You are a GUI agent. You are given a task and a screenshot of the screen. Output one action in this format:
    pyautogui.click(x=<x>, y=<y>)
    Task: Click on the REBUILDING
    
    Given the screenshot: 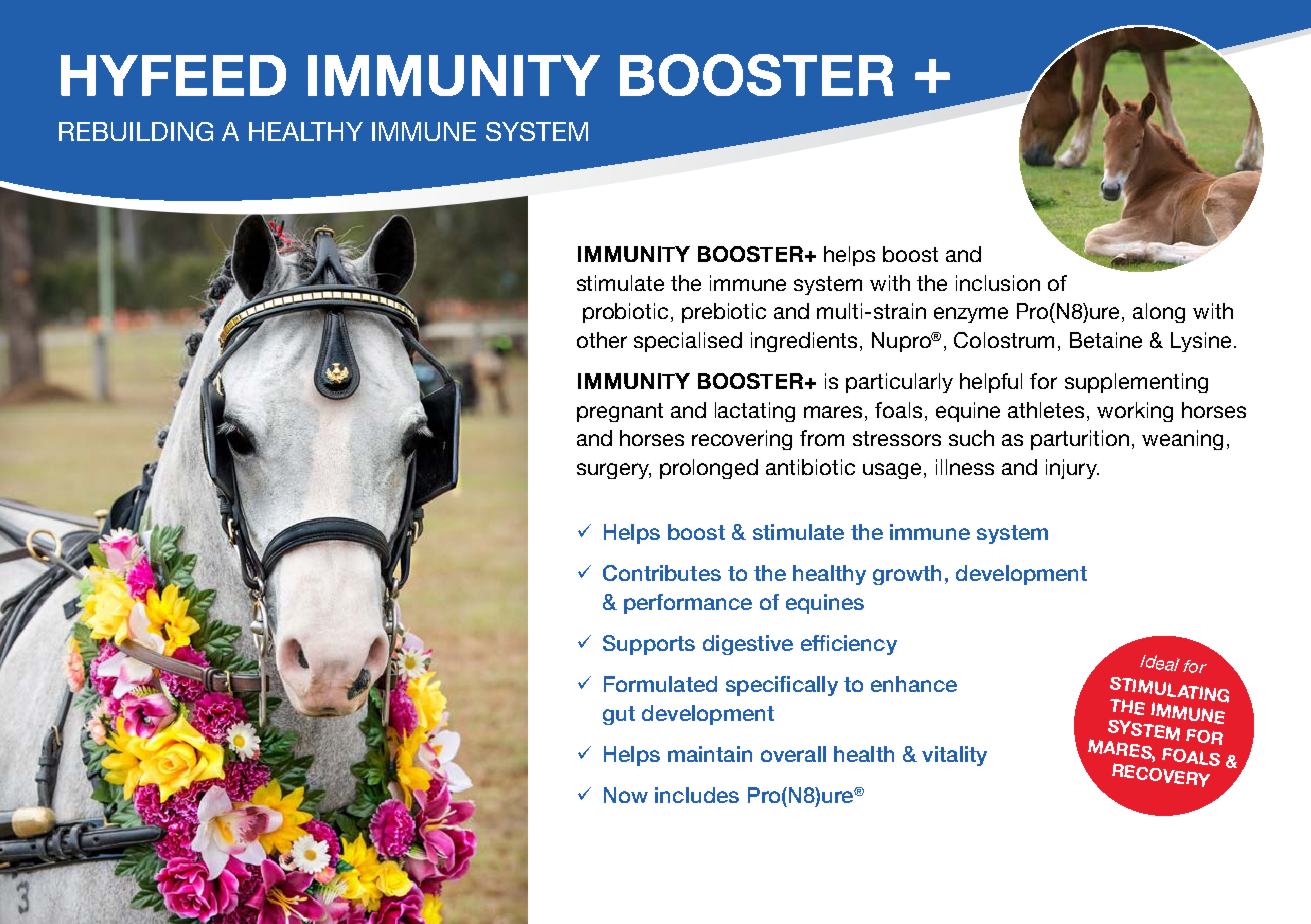 What is the action you would take?
    pyautogui.click(x=136, y=131)
